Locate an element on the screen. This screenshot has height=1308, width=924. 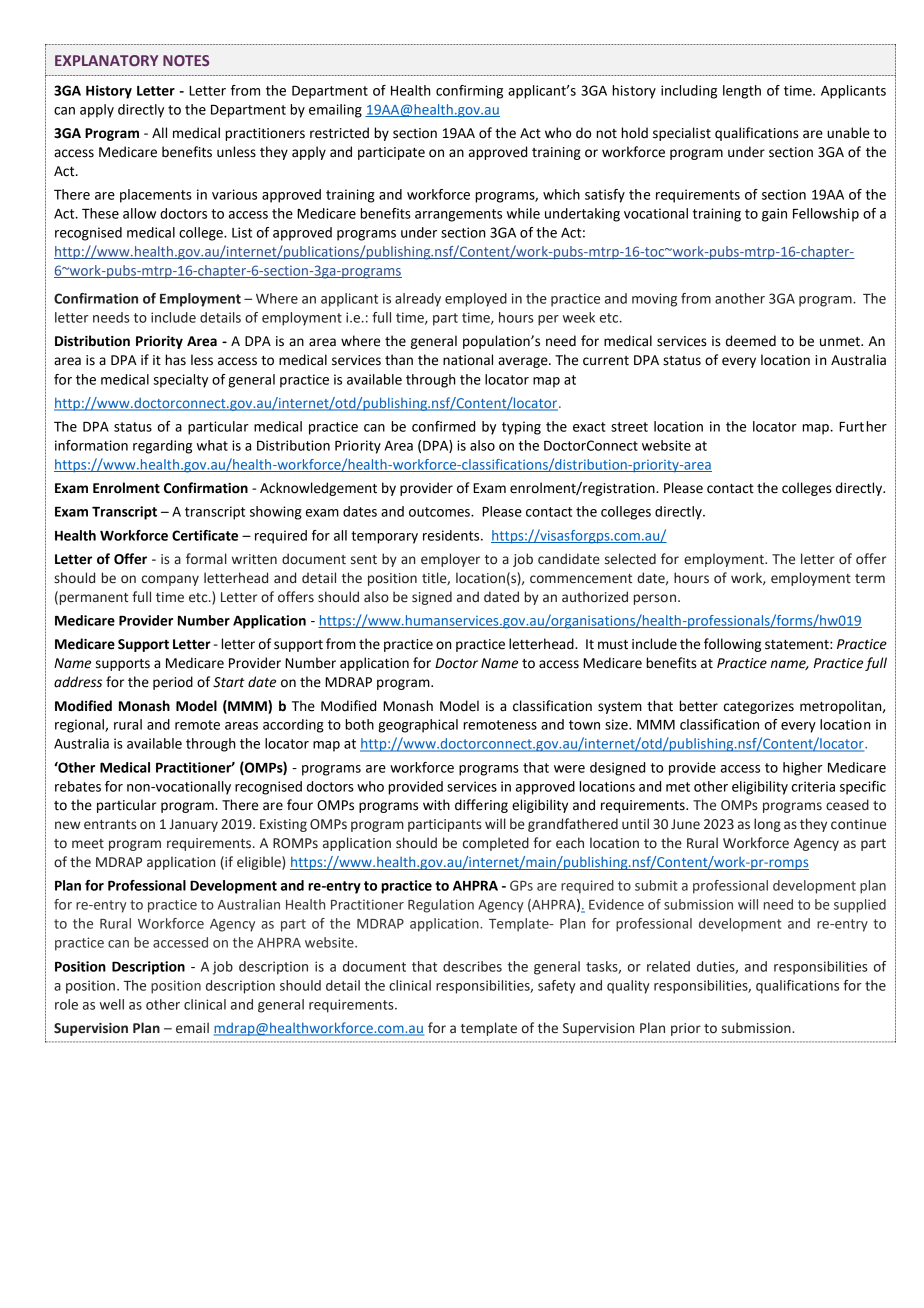
NOTES is located at coordinates (186, 60).
